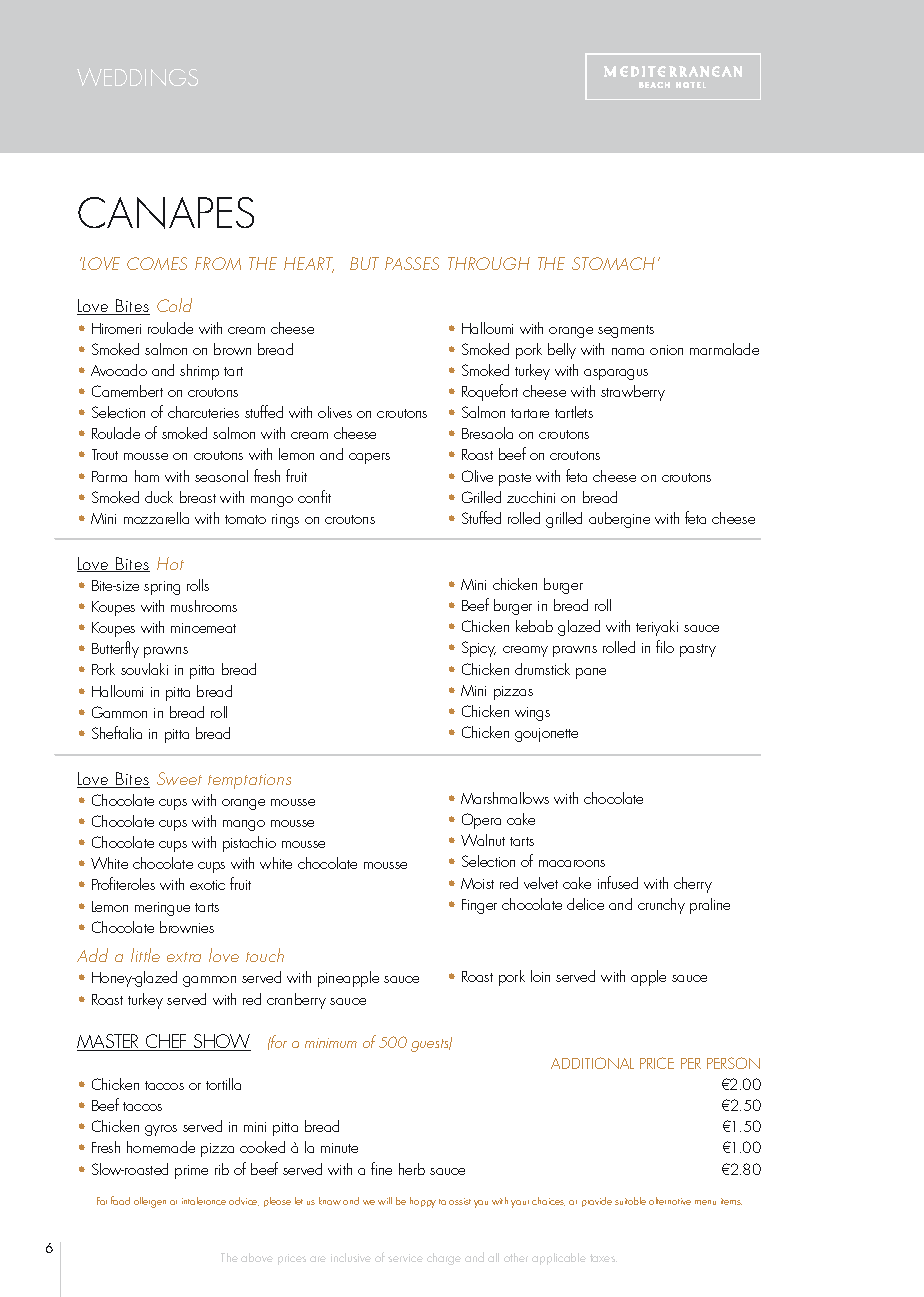 This image has width=924, height=1297. Describe the element at coordinates (137, 77) in the image. I see `WEDDINGS` at that location.
